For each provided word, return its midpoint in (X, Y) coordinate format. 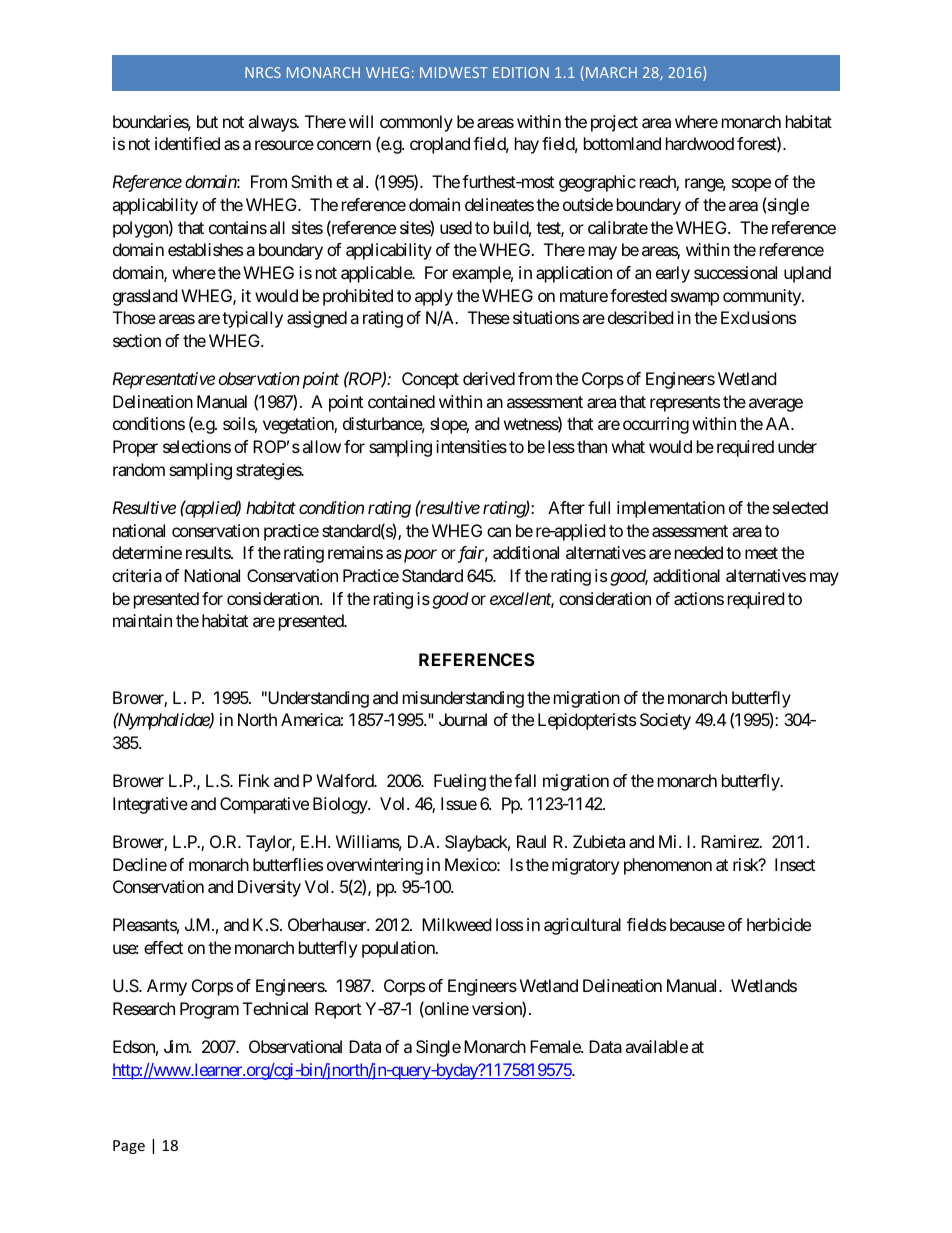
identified (187, 143)
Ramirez (731, 841)
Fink (254, 780)
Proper (135, 448)
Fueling (460, 782)
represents (685, 404)
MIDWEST (454, 72)
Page (129, 1147)
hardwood (700, 143)
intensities (471, 446)
